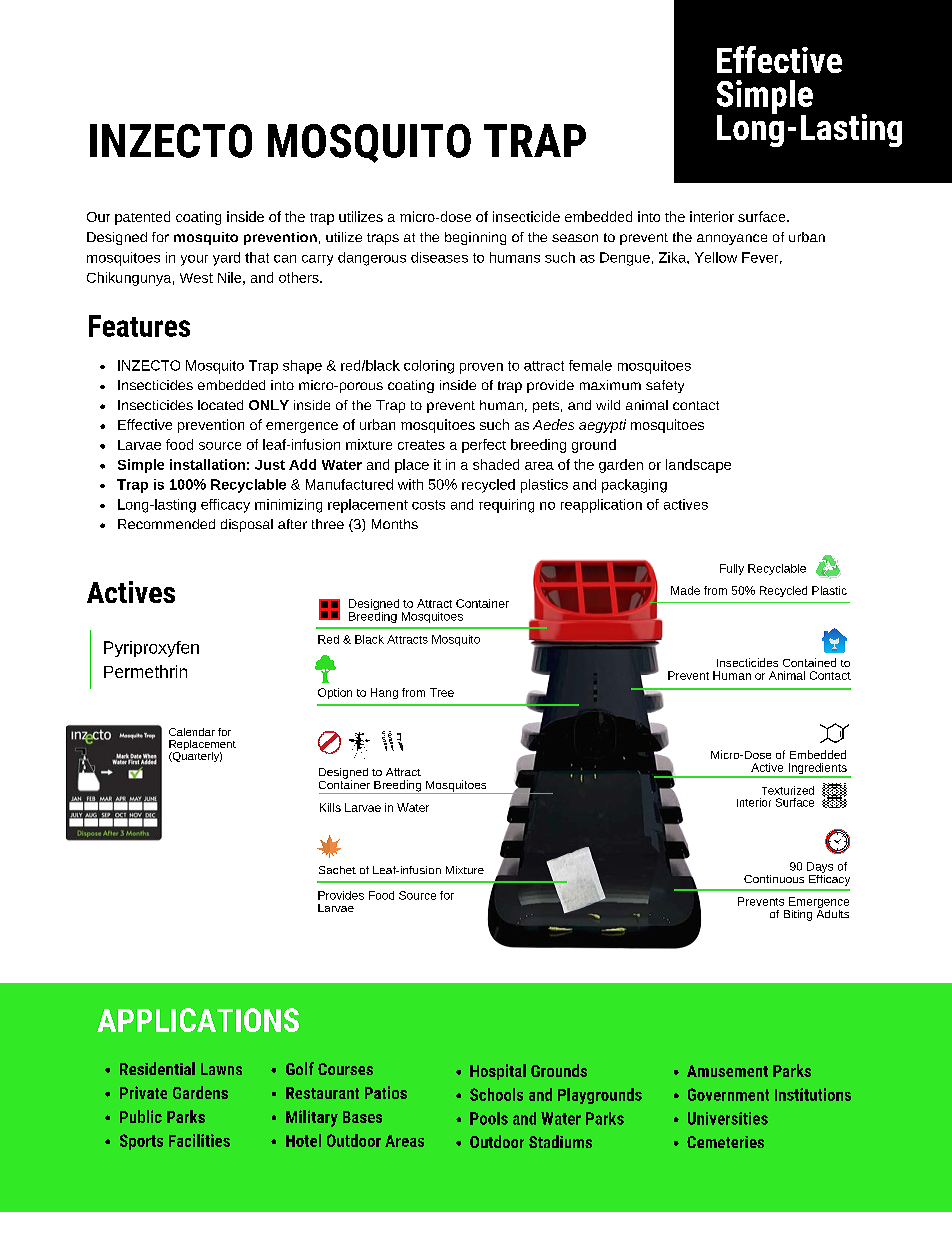 Image resolution: width=952 pixels, height=1233 pixels. Describe the element at coordinates (489, 1118) in the screenshot. I see `Pools` at that location.
